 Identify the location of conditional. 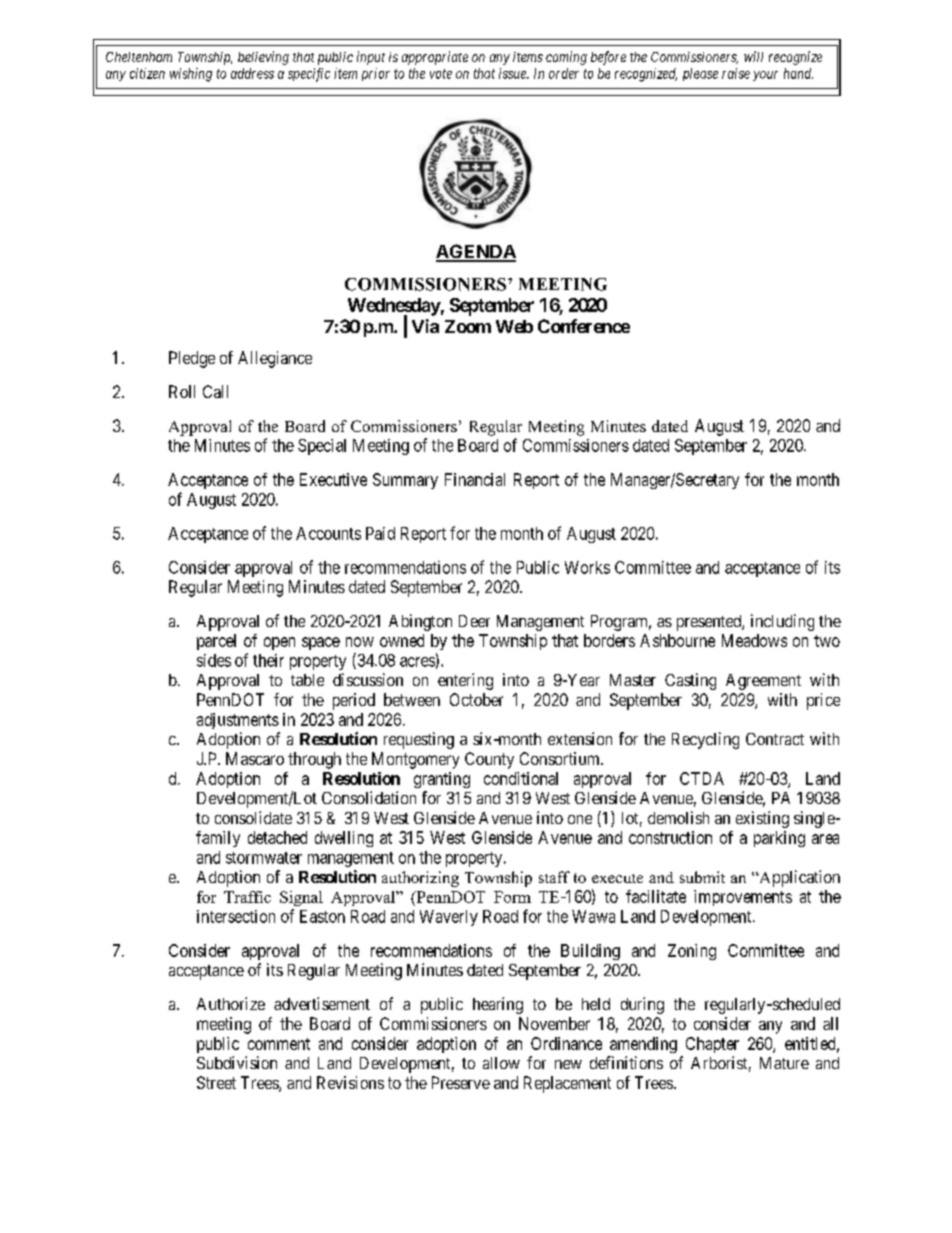
(521, 778).
